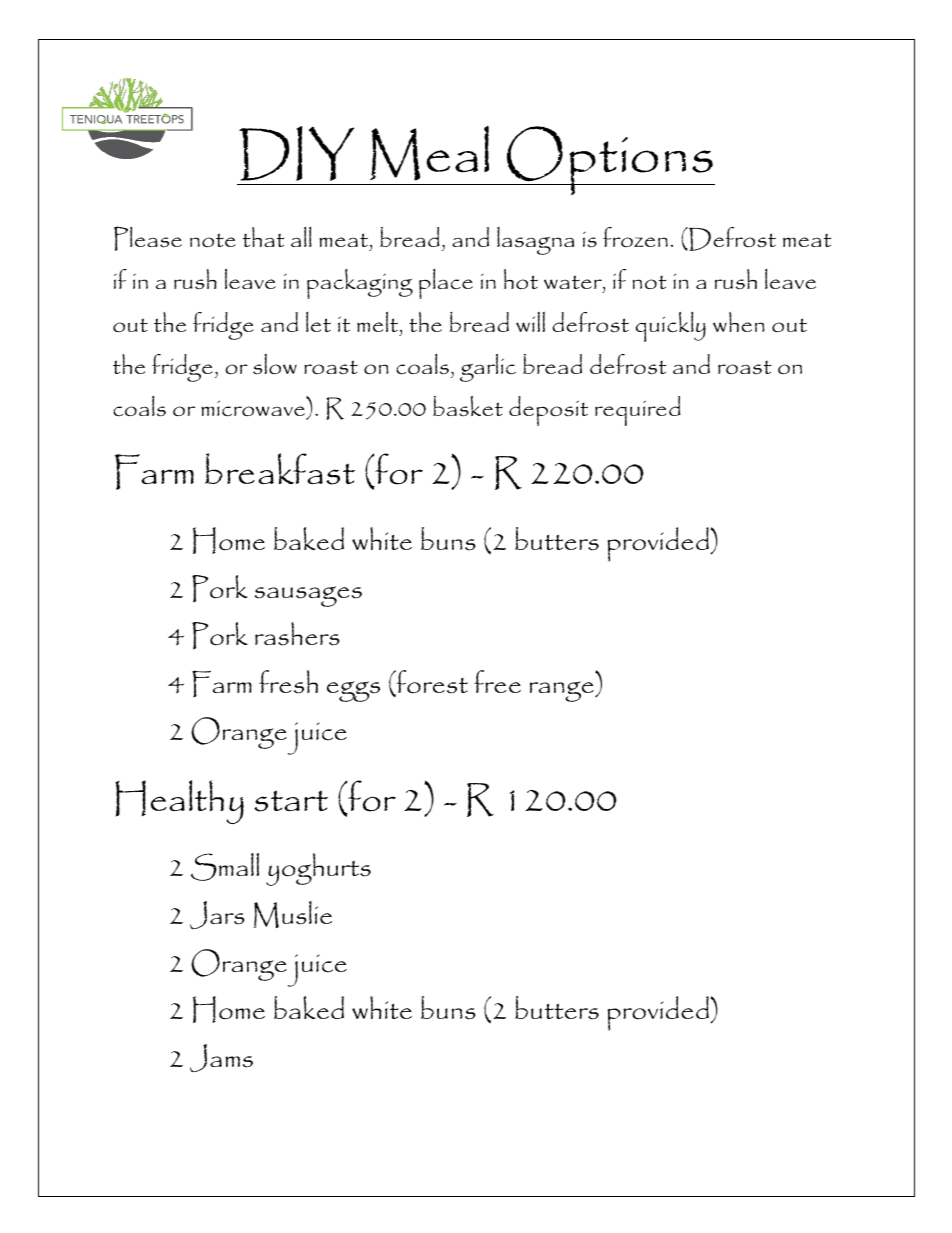 The image size is (952, 1233). Describe the element at coordinates (353, 691) in the page. I see `eggs` at that location.
